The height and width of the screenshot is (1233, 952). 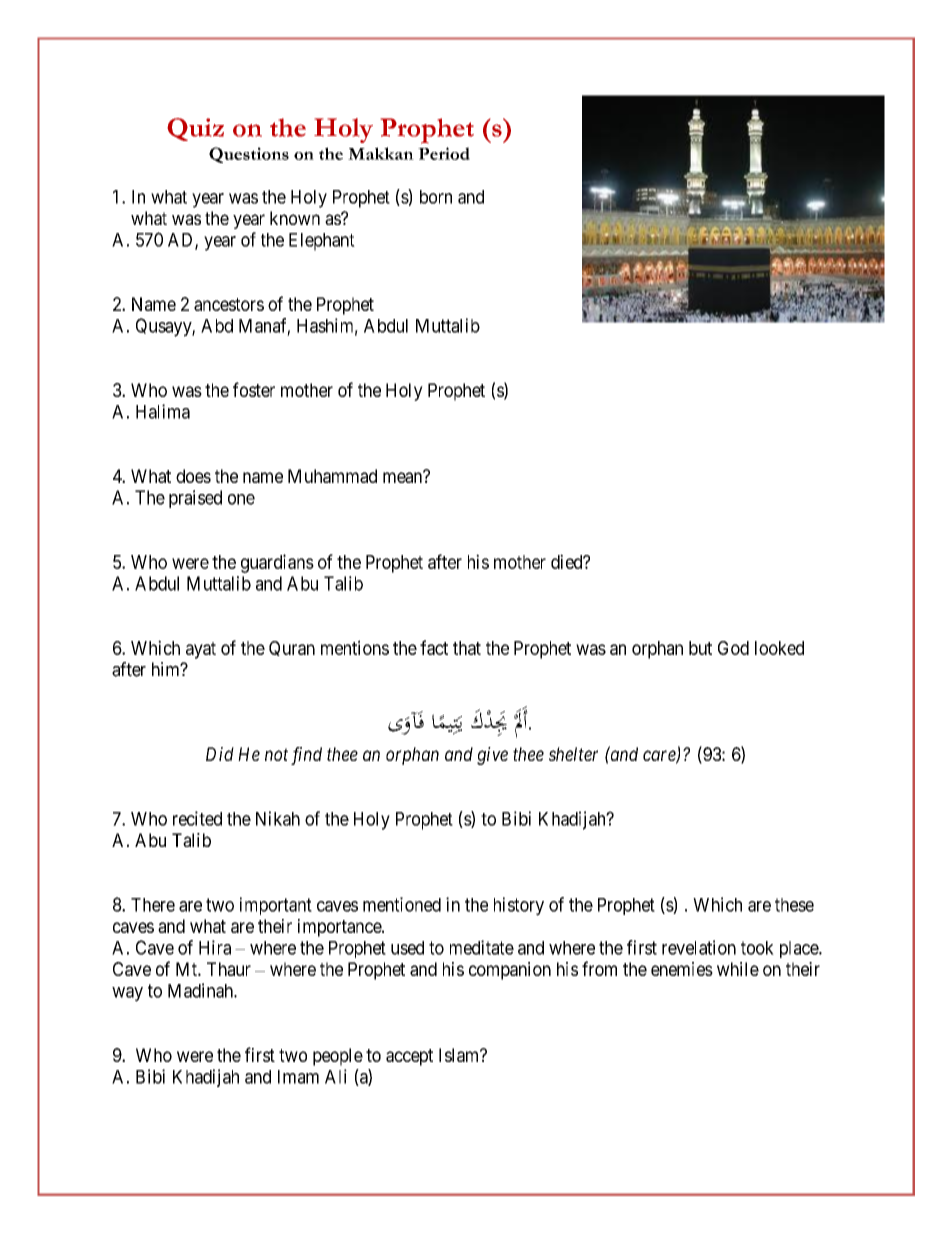 I want to click on while, so click(x=738, y=969).
